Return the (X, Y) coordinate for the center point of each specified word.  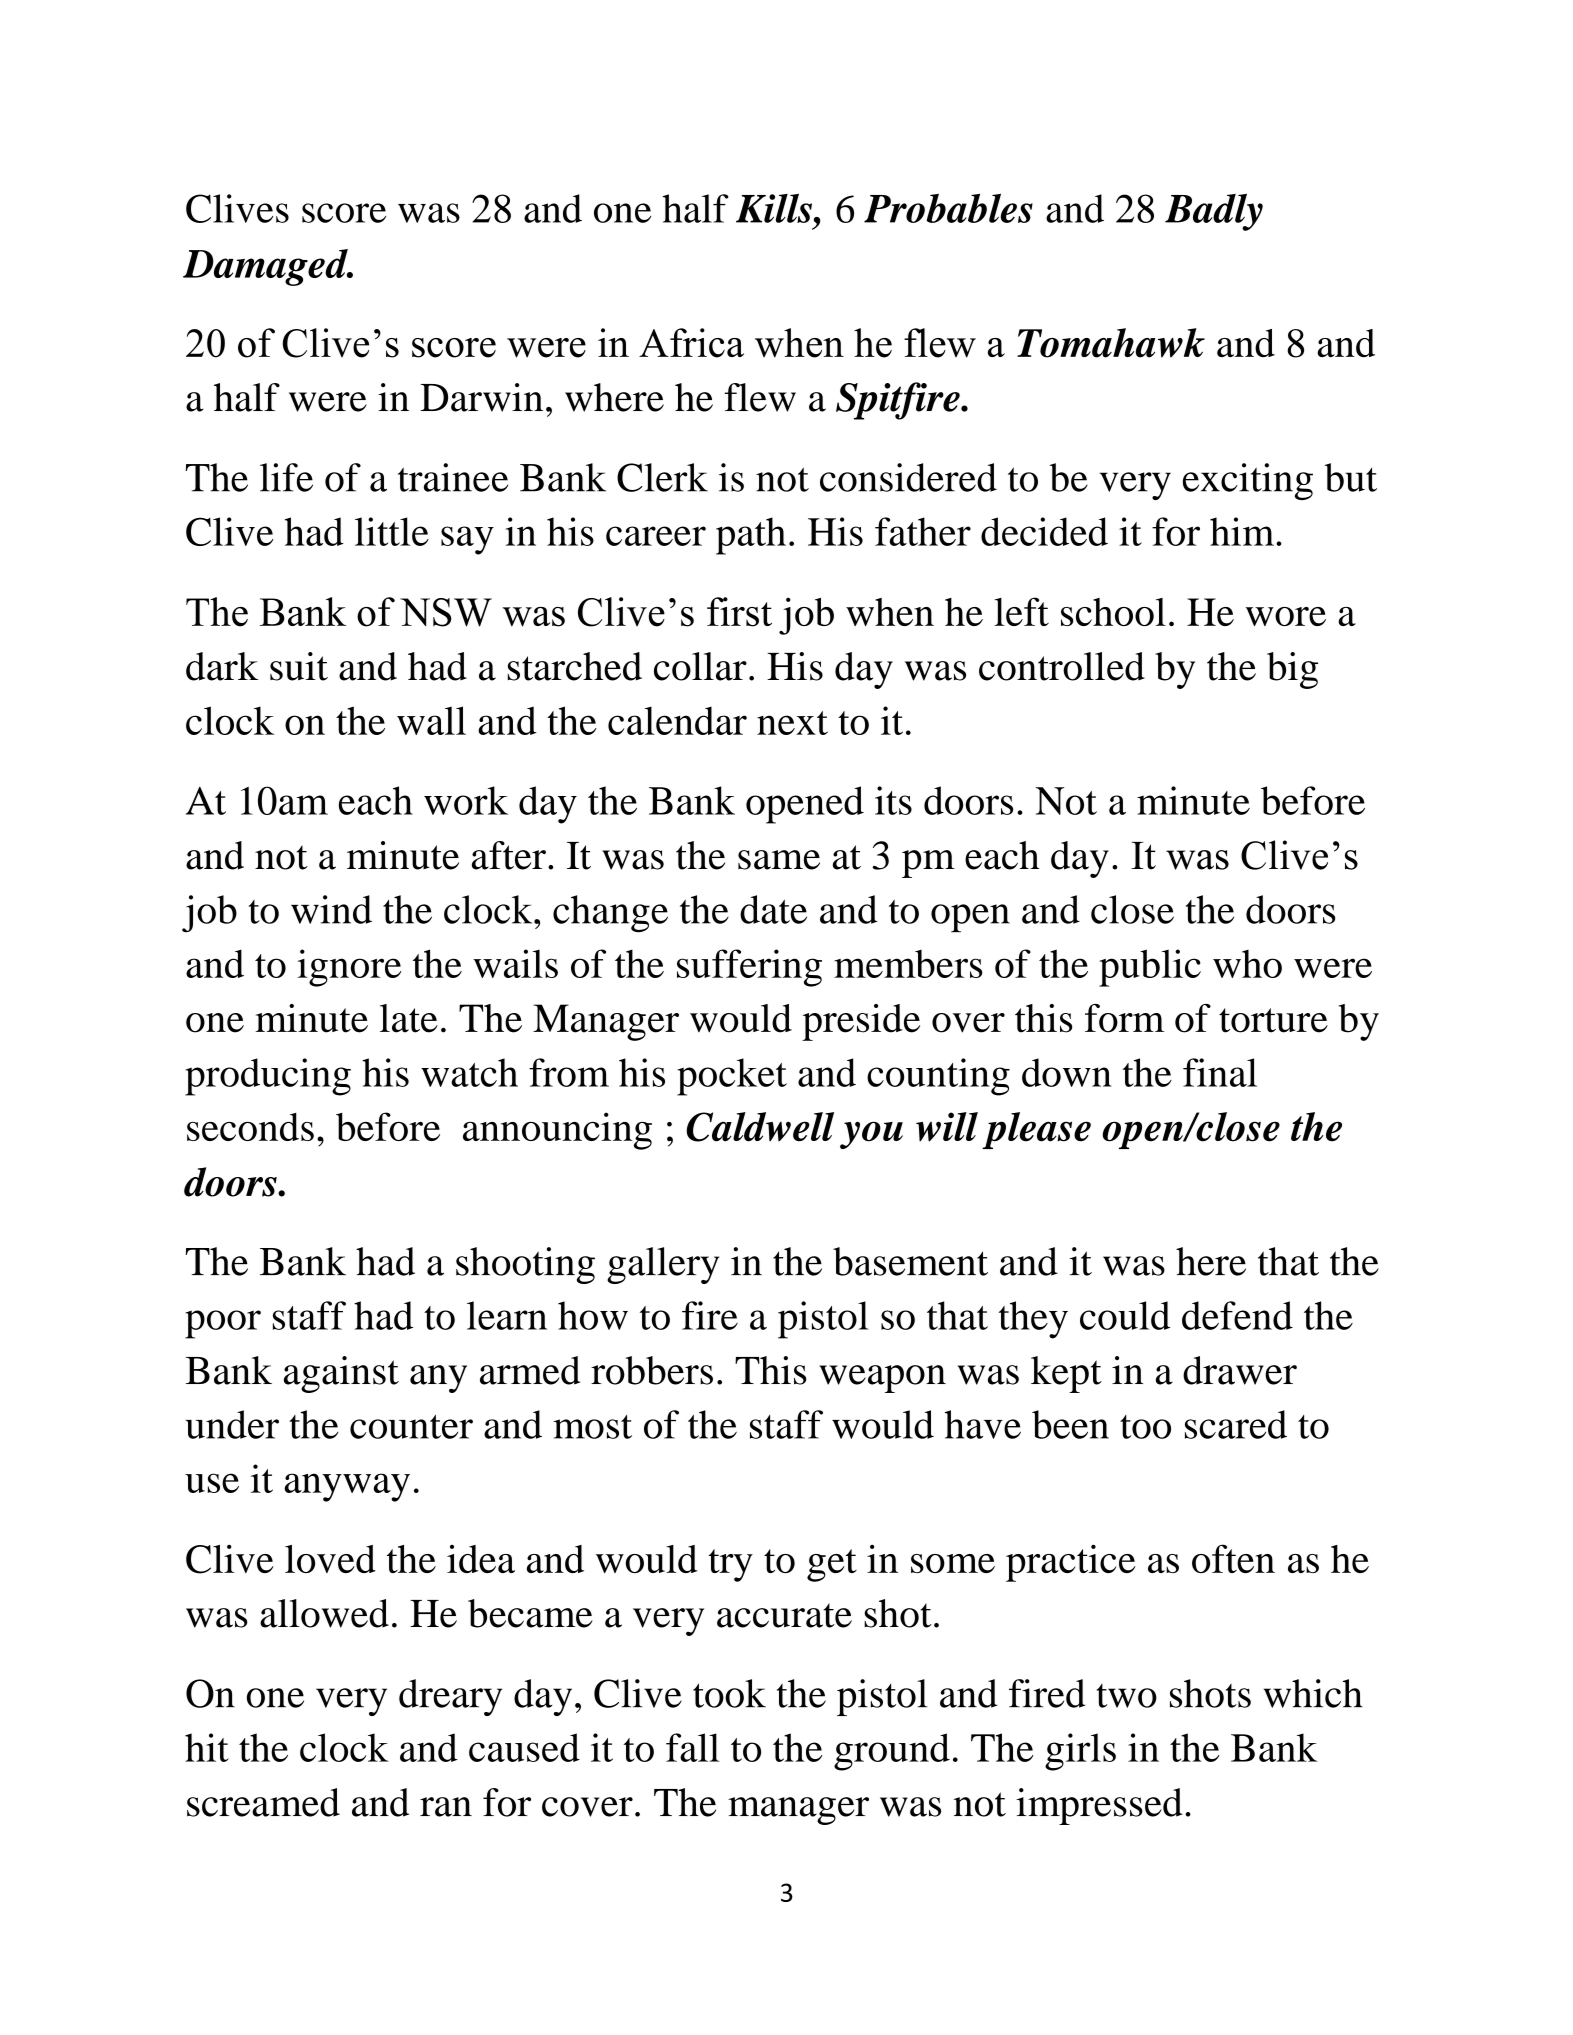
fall (692, 1747)
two (1126, 1696)
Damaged (266, 267)
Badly (1214, 212)
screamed (263, 1802)
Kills (774, 208)
